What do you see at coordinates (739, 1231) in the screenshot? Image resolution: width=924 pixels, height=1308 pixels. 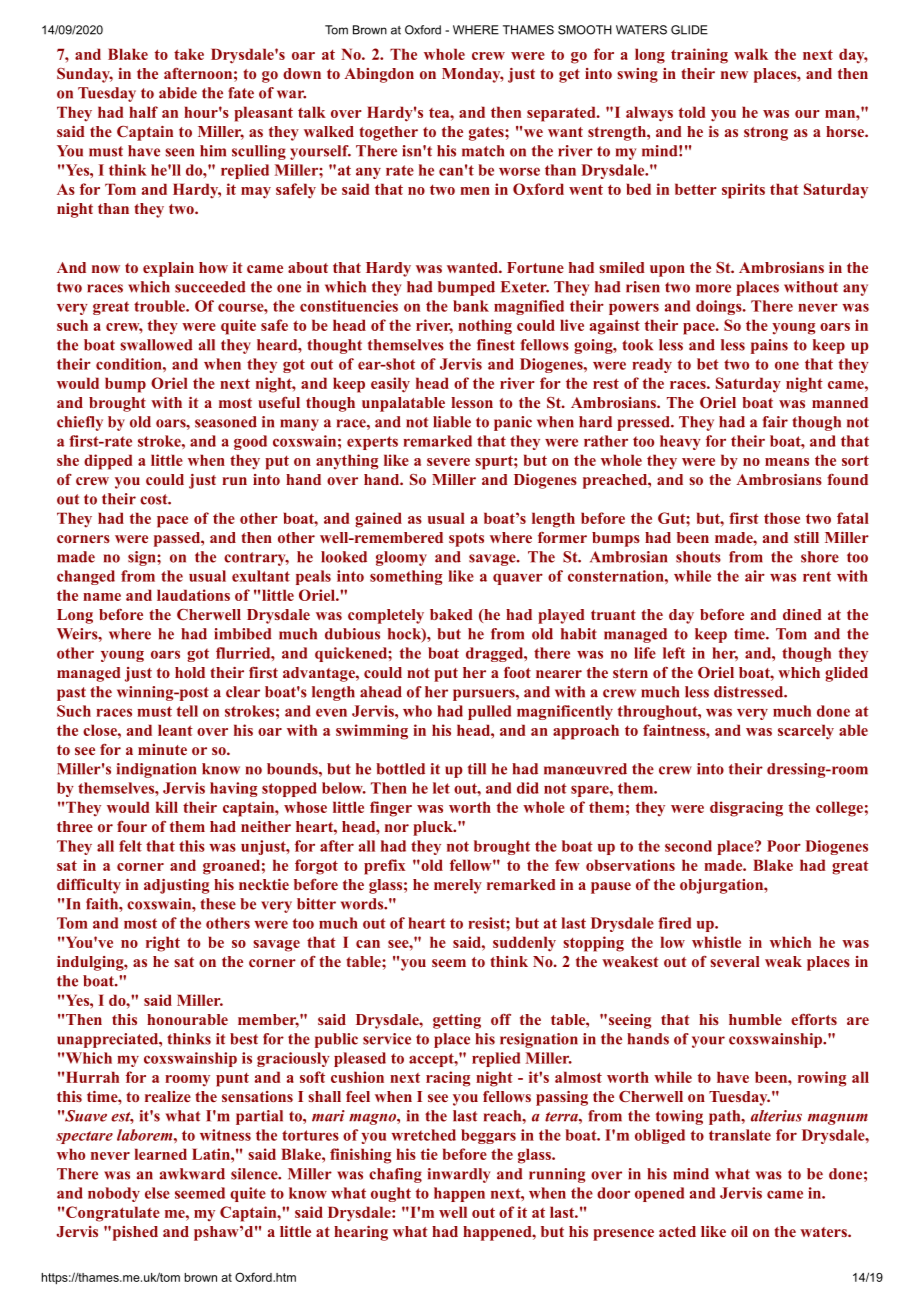 I see `oil` at bounding box center [739, 1231].
